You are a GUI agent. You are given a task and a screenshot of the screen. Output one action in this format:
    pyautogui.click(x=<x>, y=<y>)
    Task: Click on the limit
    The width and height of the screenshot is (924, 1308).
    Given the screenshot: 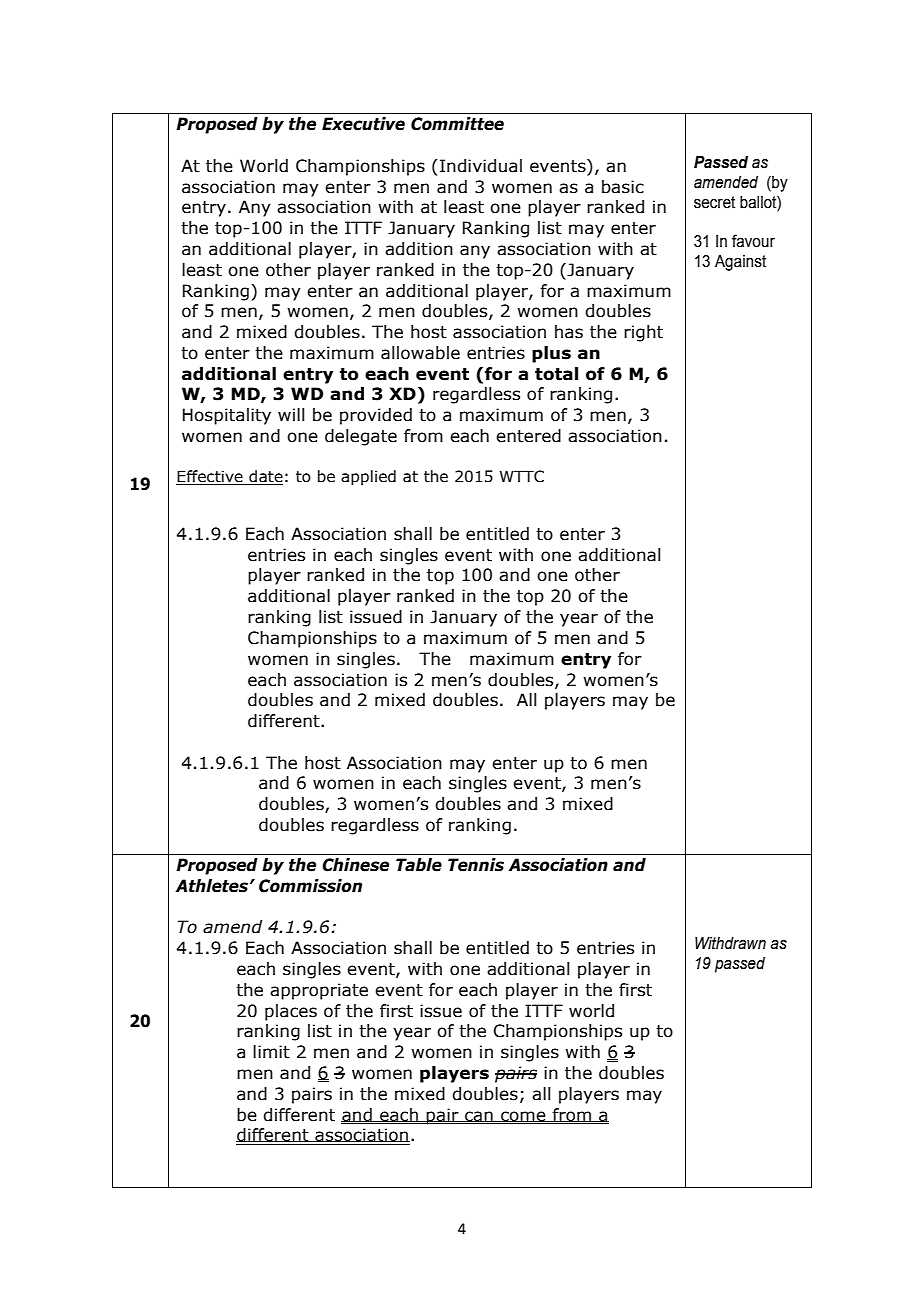 What is the action you would take?
    pyautogui.click(x=271, y=1052)
